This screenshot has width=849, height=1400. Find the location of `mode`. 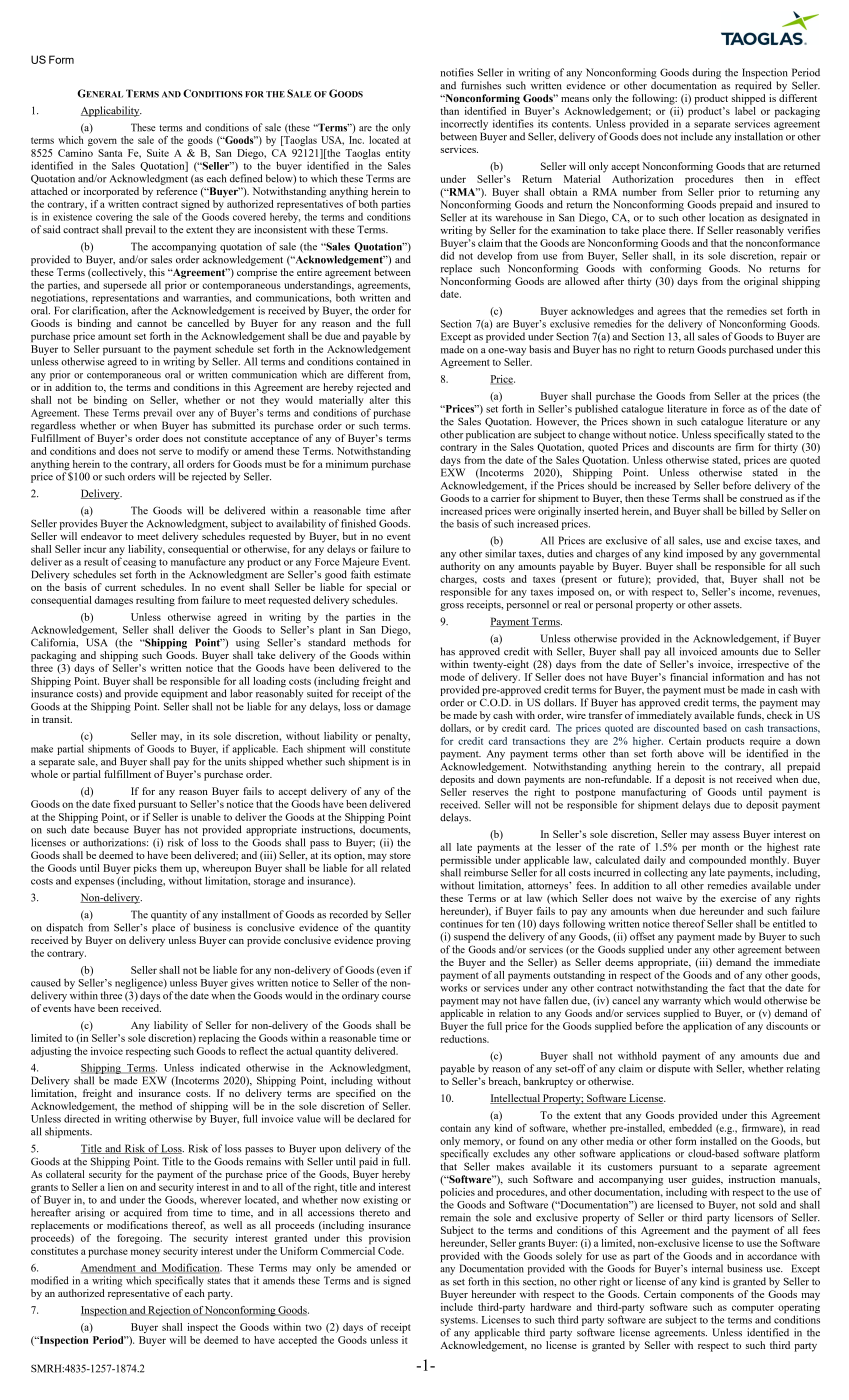

mode is located at coordinates (453, 677).
